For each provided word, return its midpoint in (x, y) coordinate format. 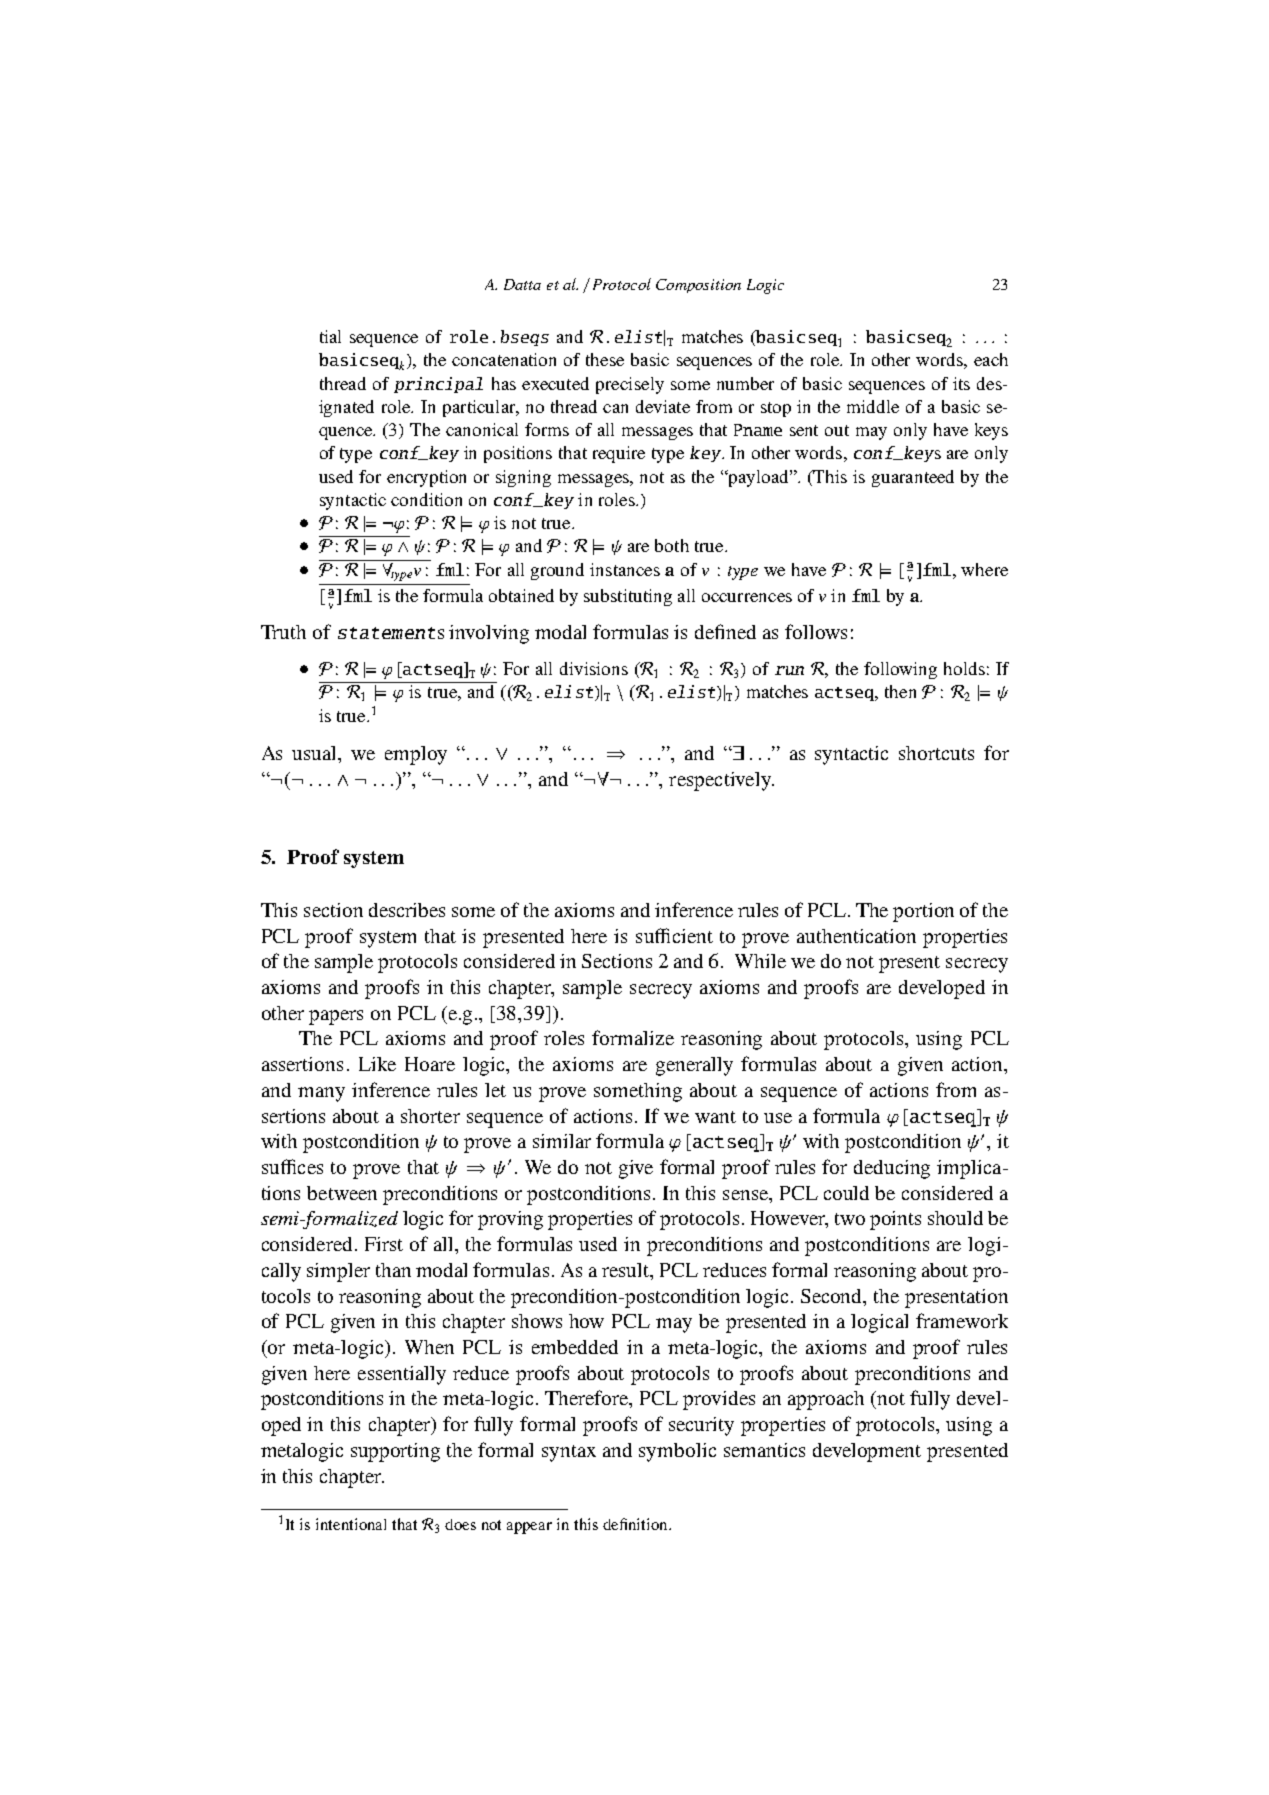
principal (438, 385)
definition (636, 1524)
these (605, 359)
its (961, 383)
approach (826, 1400)
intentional (351, 1524)
